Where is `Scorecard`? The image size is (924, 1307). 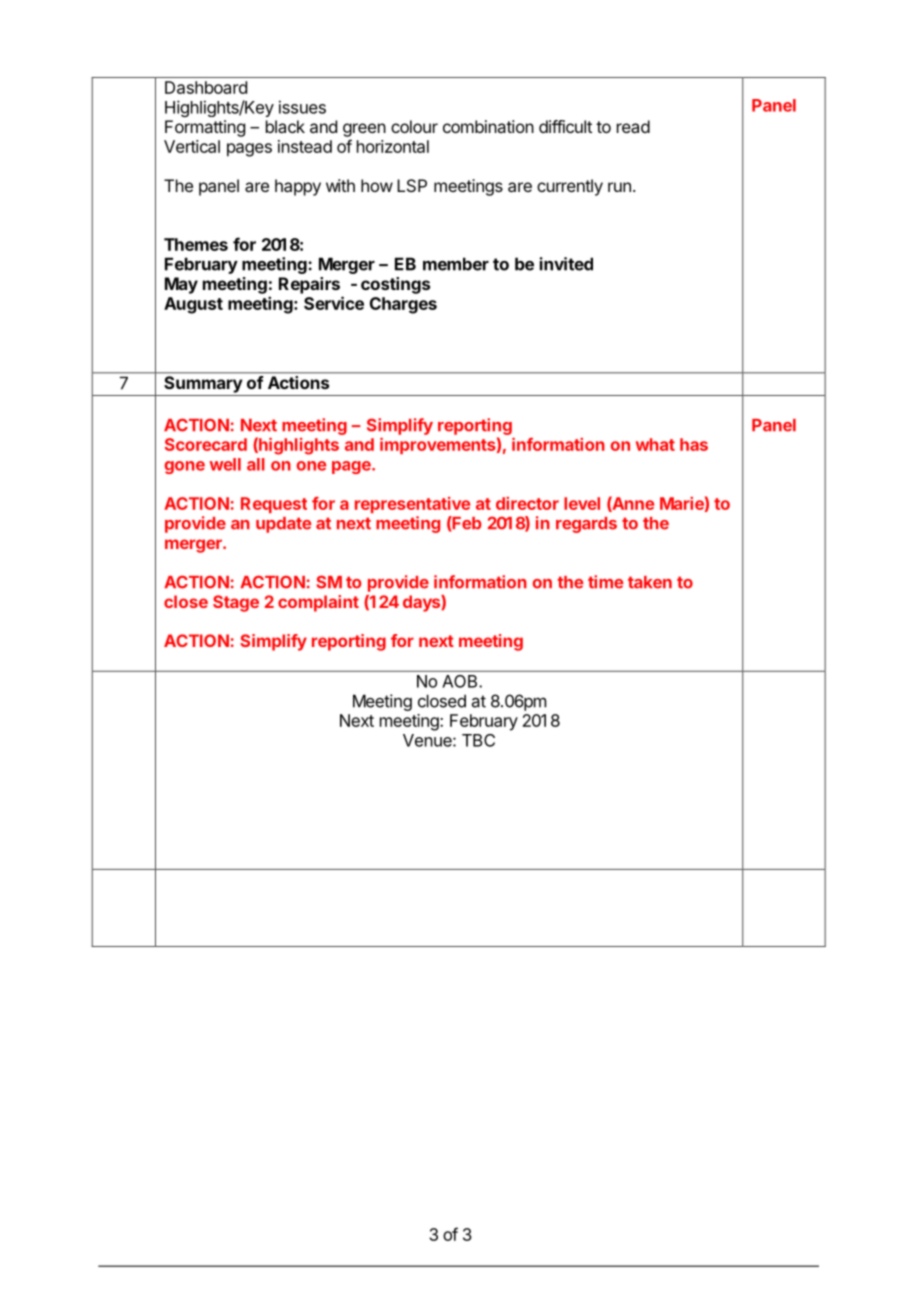 Scorecard is located at coordinates (206, 444).
